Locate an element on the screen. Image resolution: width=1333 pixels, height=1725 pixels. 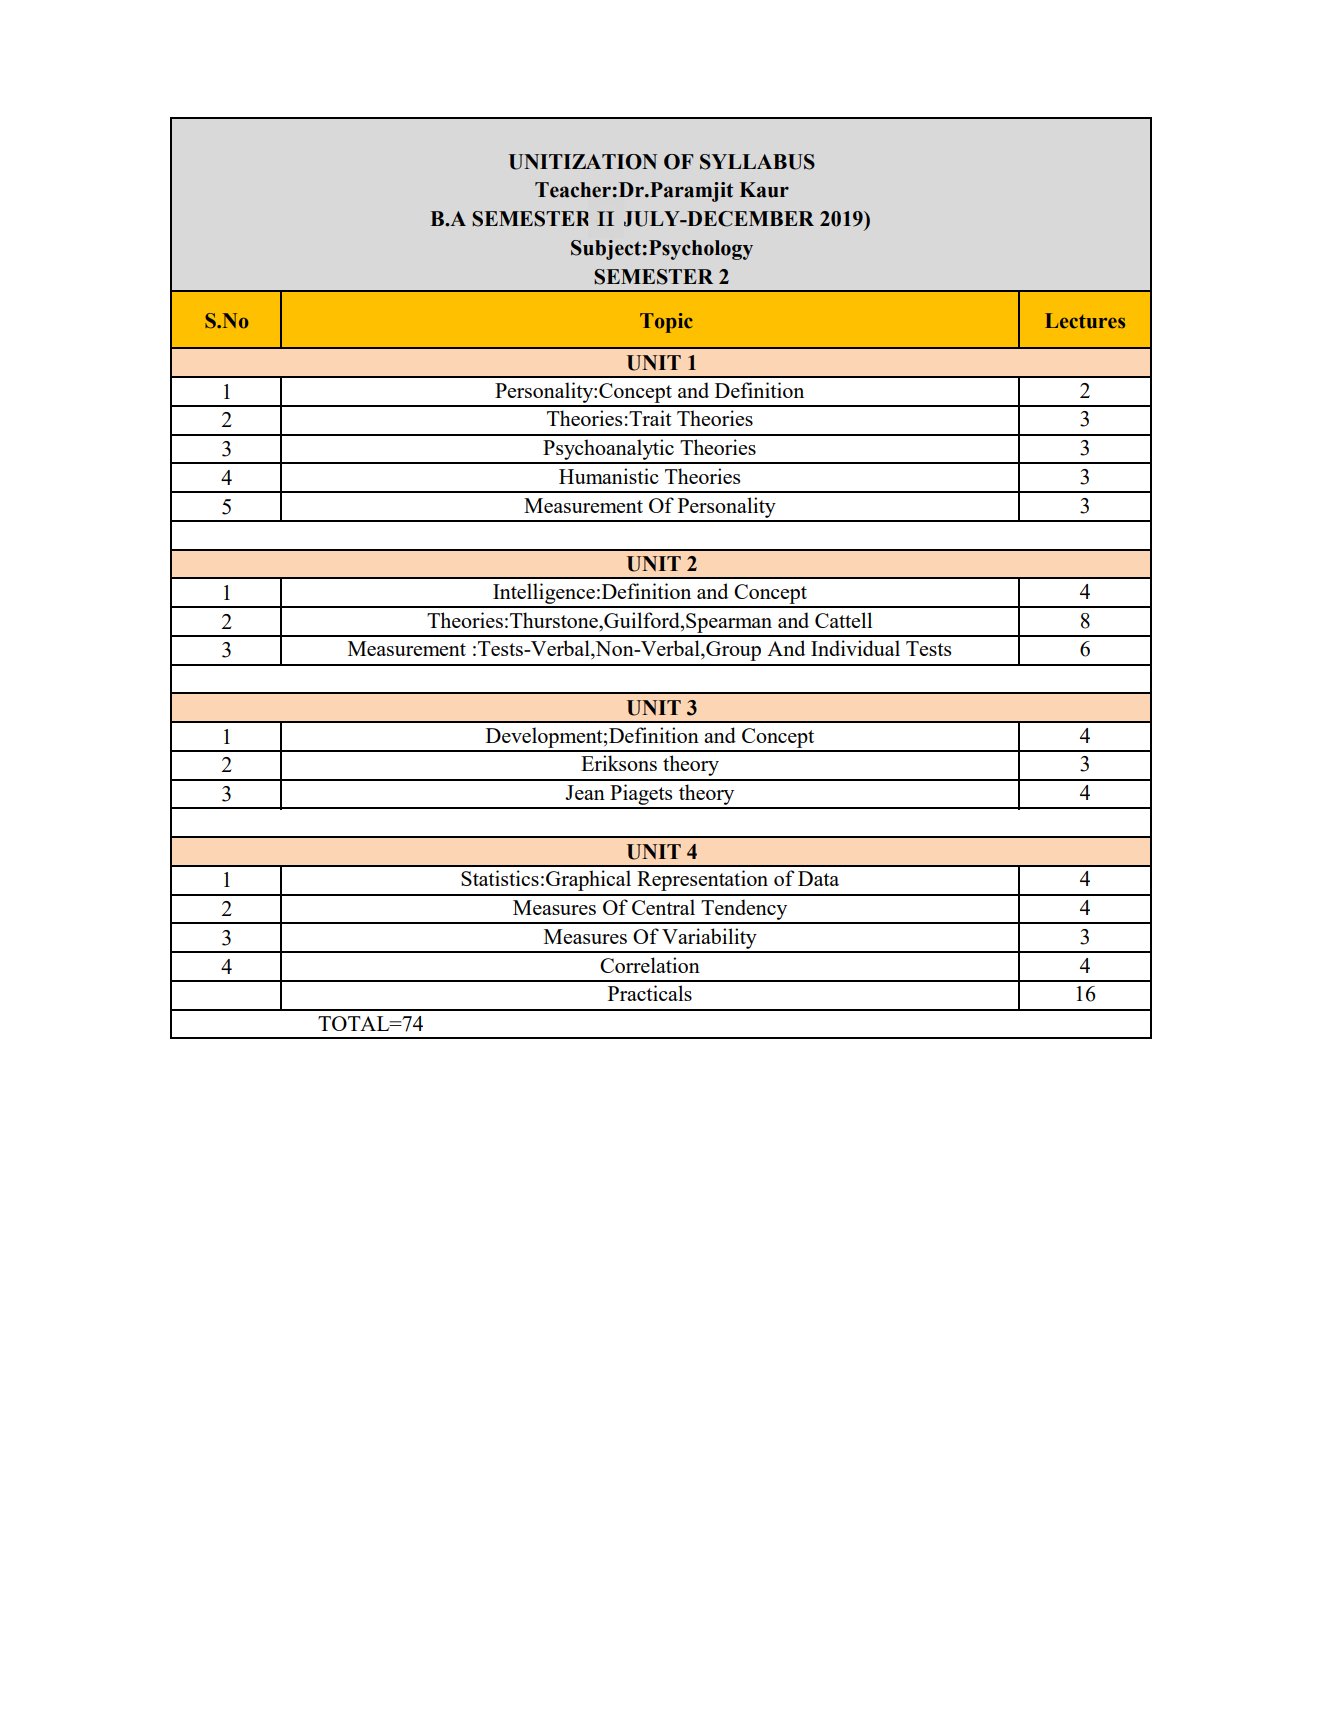
Data is located at coordinates (818, 878).
